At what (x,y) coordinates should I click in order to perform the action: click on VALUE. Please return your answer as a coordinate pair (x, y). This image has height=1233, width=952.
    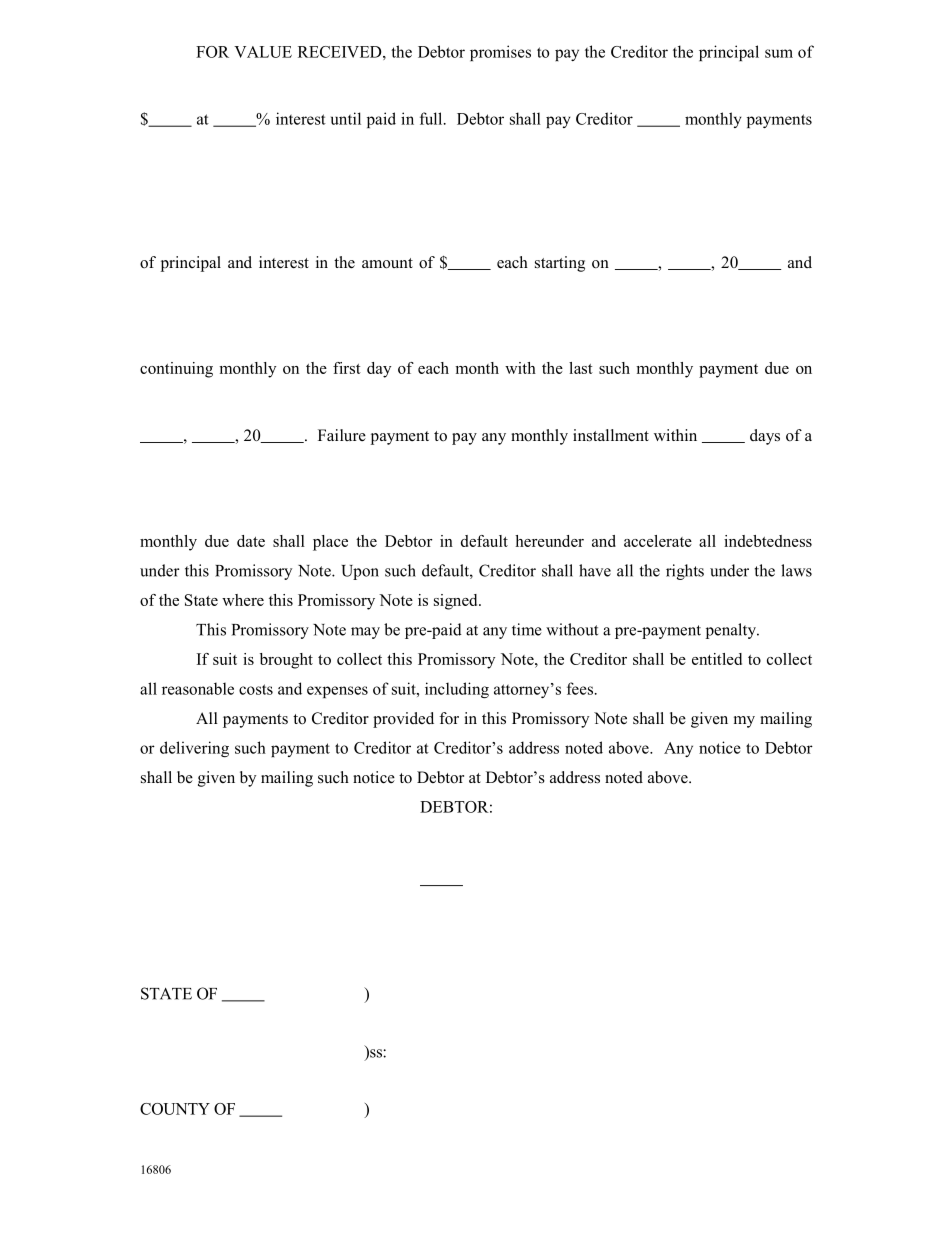
    Looking at the image, I should click on (263, 52).
